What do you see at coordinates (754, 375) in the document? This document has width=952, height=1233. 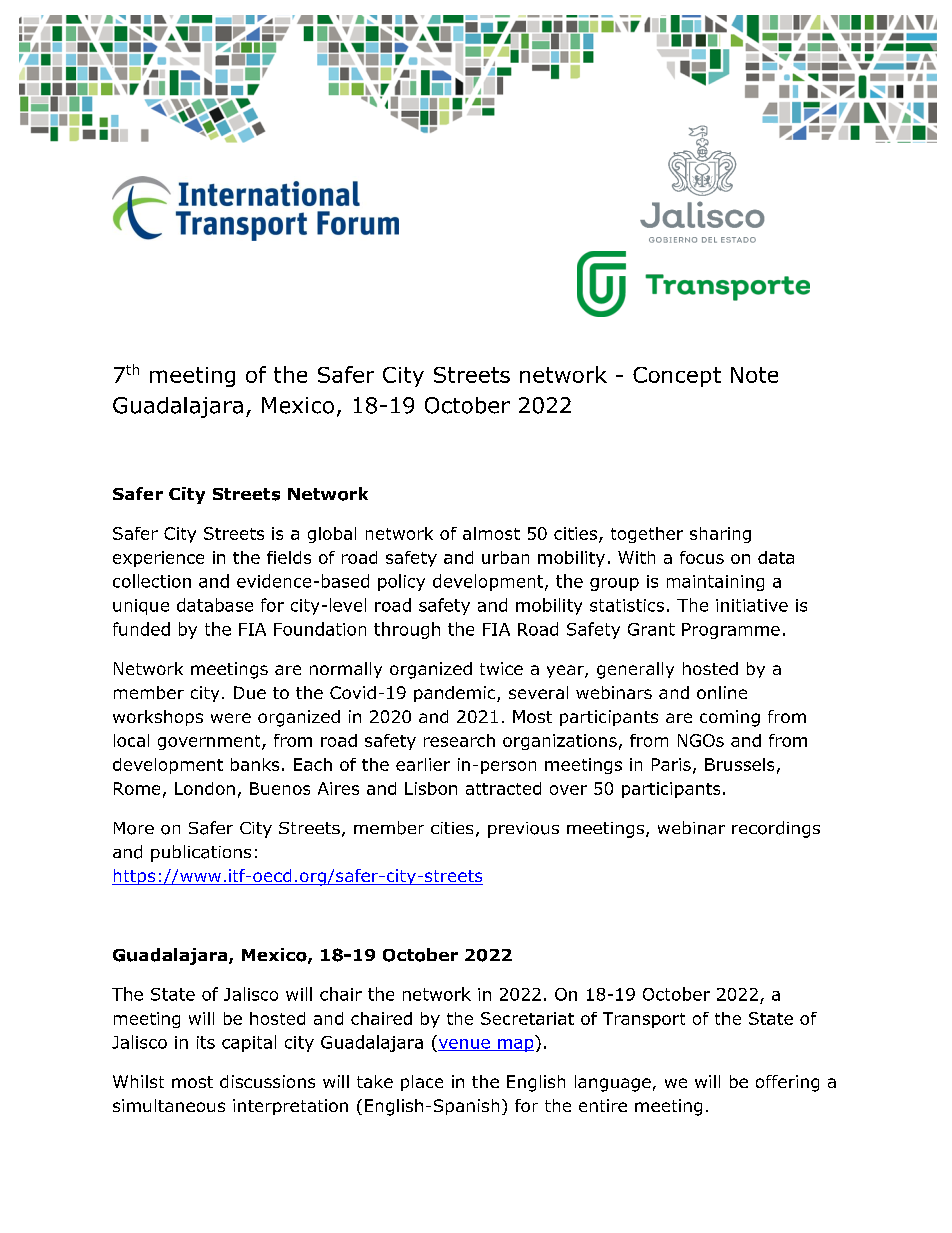 I see `Note` at bounding box center [754, 375].
